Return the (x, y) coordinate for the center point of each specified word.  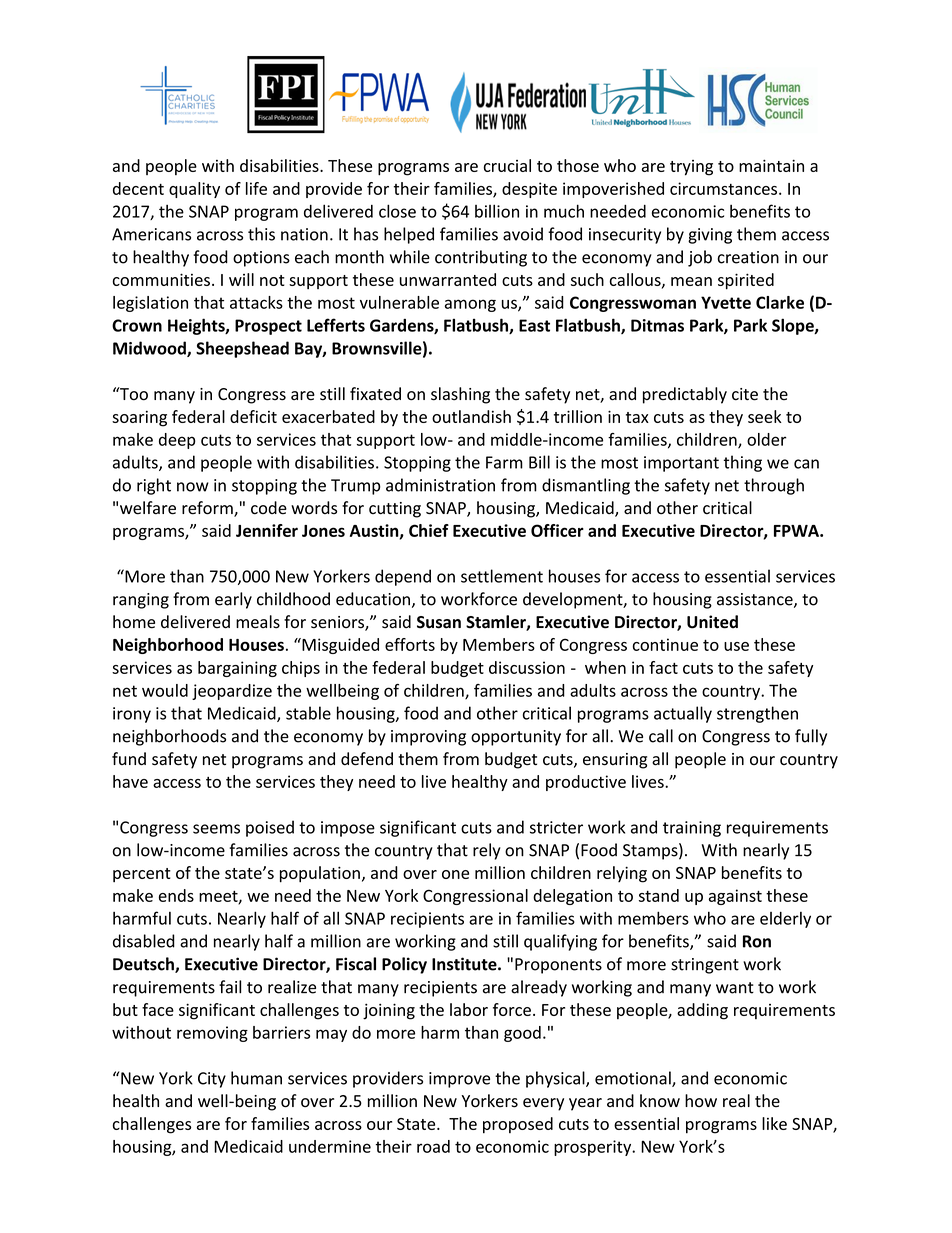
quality (194, 190)
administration (440, 485)
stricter (556, 827)
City (212, 1080)
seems (216, 829)
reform (208, 509)
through (774, 486)
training (692, 829)
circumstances (725, 188)
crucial (507, 165)
